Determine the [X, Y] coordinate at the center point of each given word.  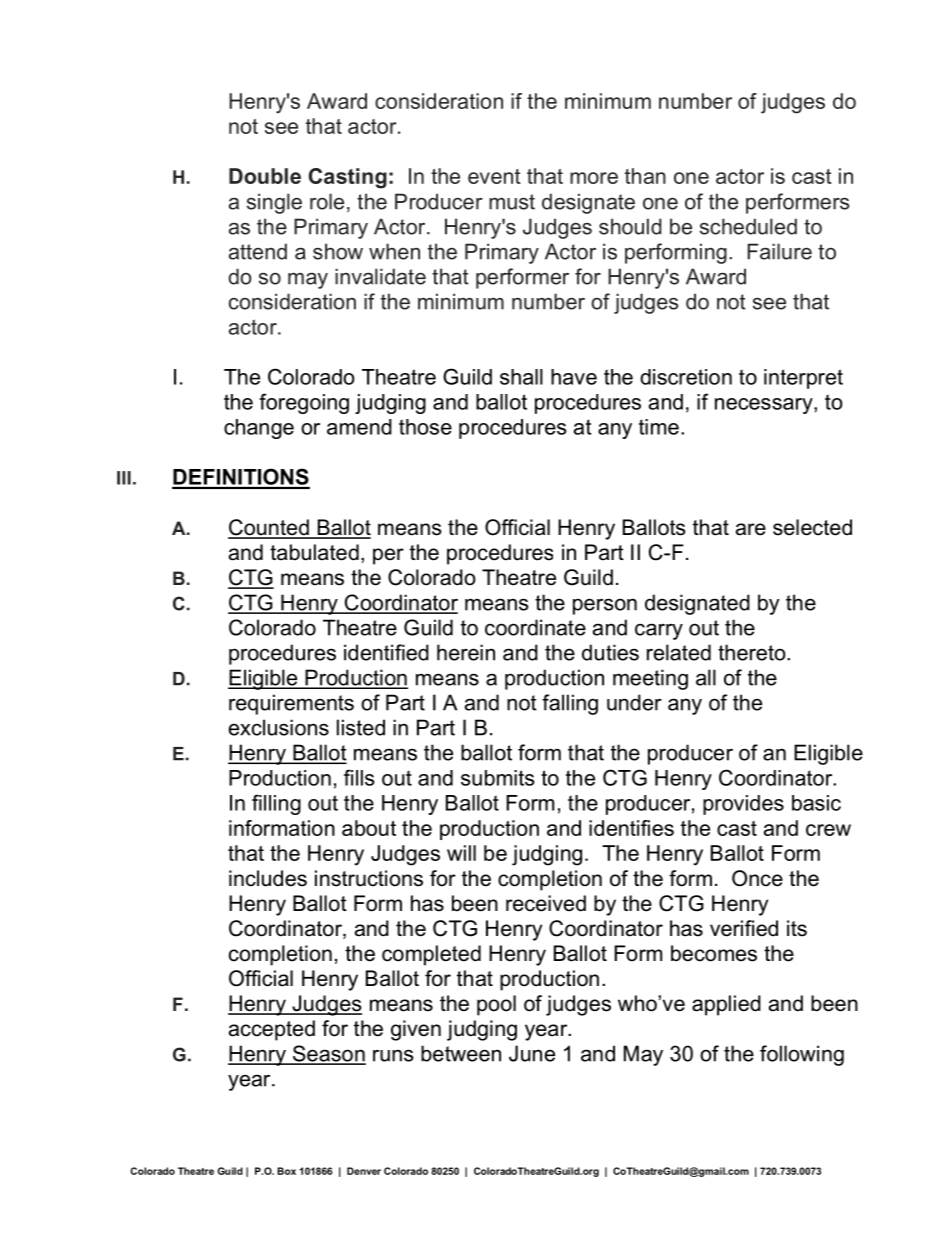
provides [743, 805]
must [512, 202]
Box [286, 1171]
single [274, 203]
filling [276, 804]
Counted [269, 528]
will [461, 853]
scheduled [748, 226]
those [425, 427]
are [751, 529]
